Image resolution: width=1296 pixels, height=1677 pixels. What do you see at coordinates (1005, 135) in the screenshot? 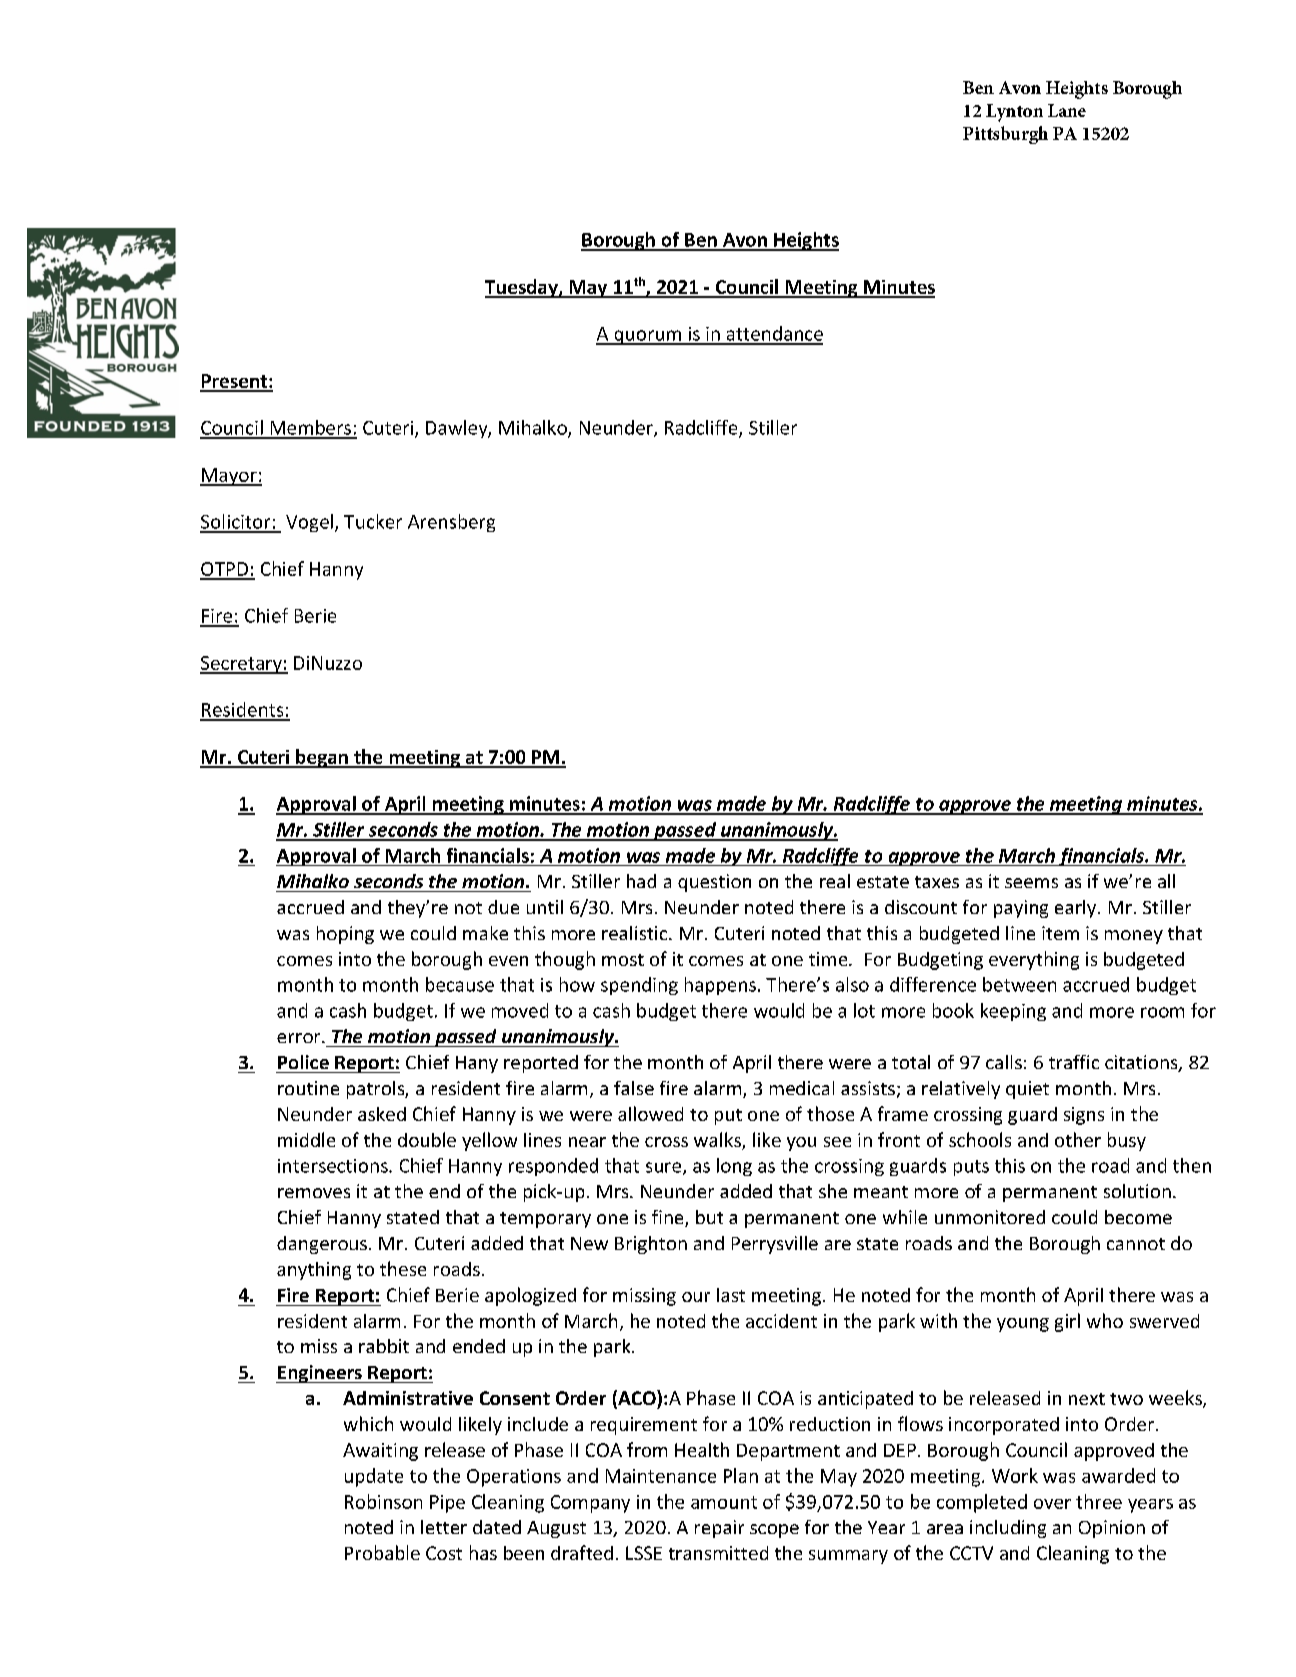
I see `Pittsburgh` at bounding box center [1005, 135].
